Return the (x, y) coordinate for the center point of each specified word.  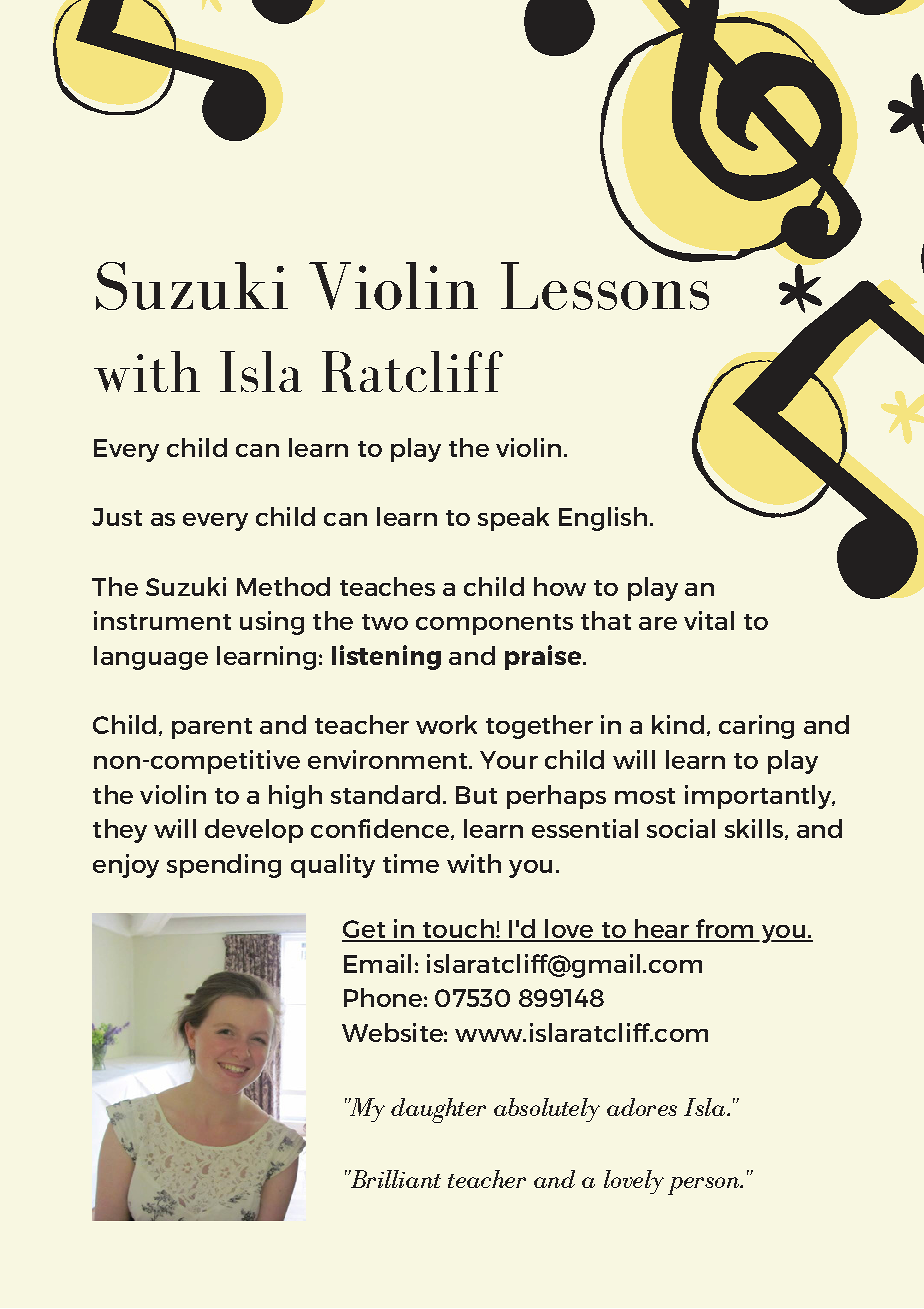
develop (254, 831)
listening (386, 657)
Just (117, 517)
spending (224, 866)
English (603, 519)
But (476, 795)
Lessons (606, 284)
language (151, 658)
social (681, 828)
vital (709, 620)
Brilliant (394, 1179)
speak (513, 519)
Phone (383, 997)
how (560, 586)
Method (283, 586)
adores (642, 1107)
